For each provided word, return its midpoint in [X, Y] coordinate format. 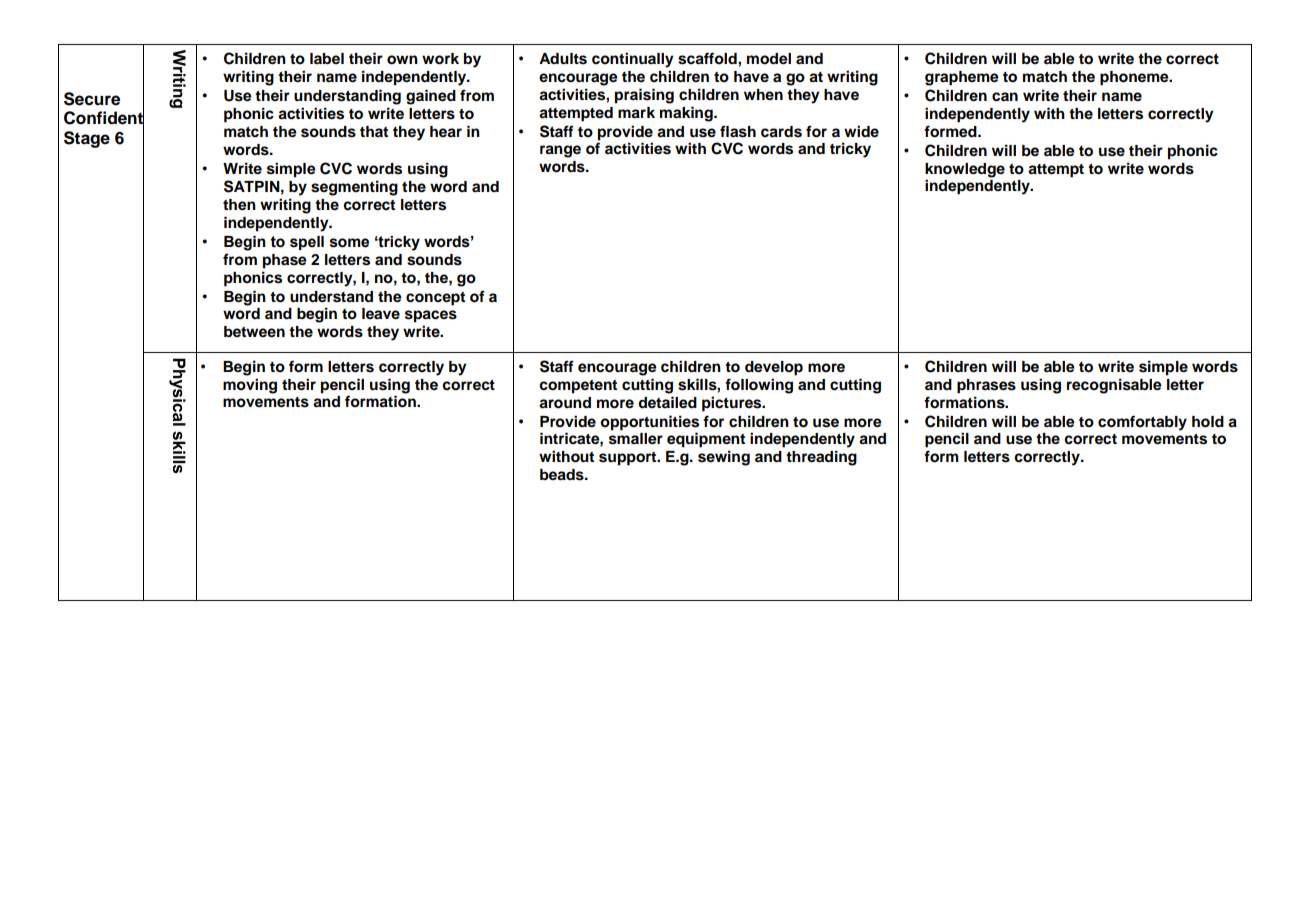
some [349, 243]
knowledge [965, 170]
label [327, 59]
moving [250, 386]
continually [633, 60]
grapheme [962, 78]
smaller [636, 439]
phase [285, 261]
